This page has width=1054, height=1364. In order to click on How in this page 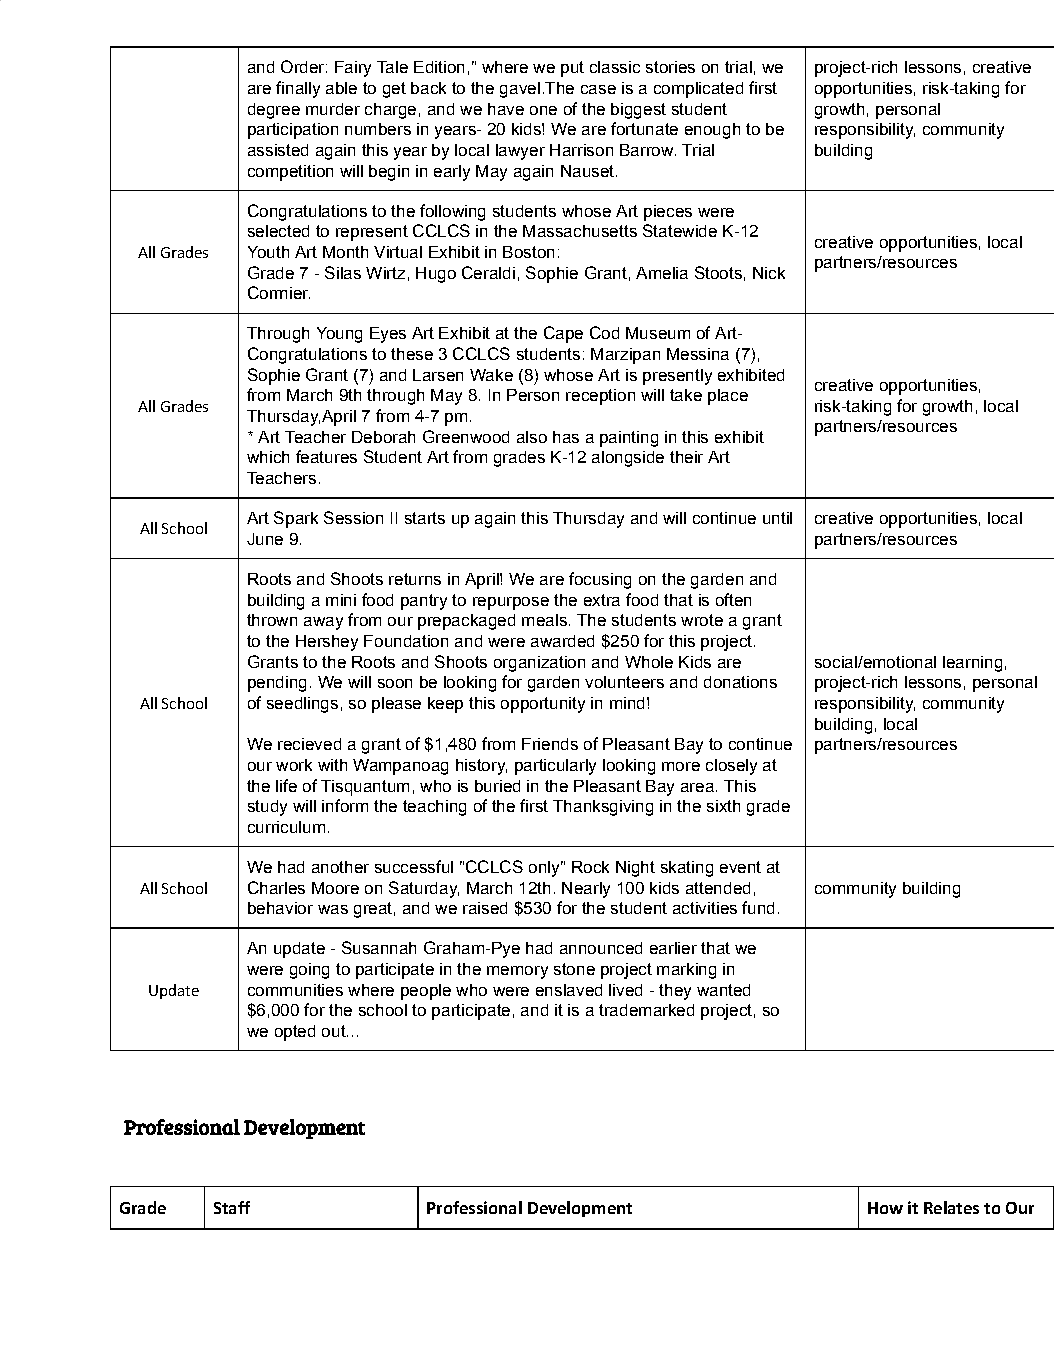, I will do `click(885, 1208)`.
